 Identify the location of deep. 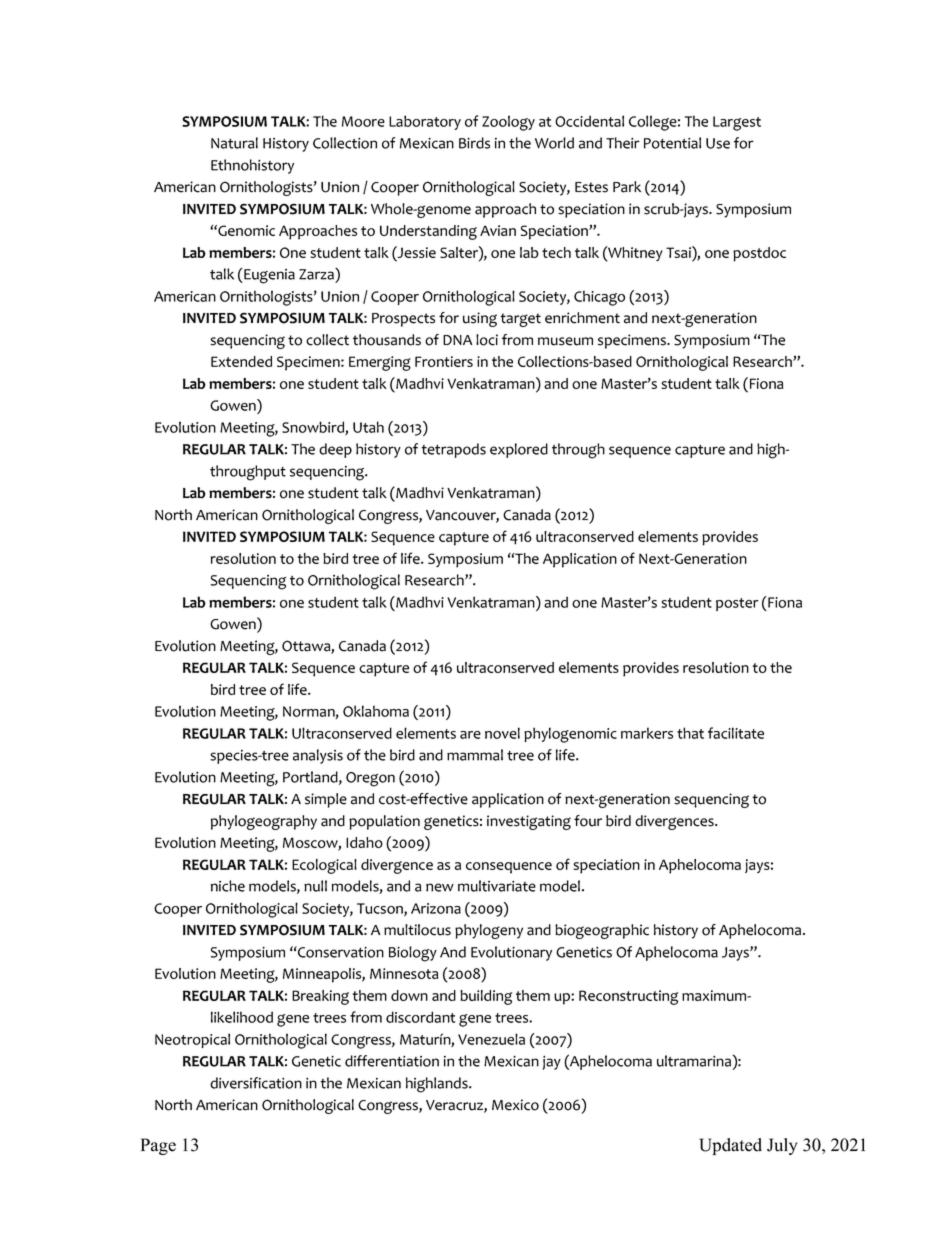
(335, 450).
